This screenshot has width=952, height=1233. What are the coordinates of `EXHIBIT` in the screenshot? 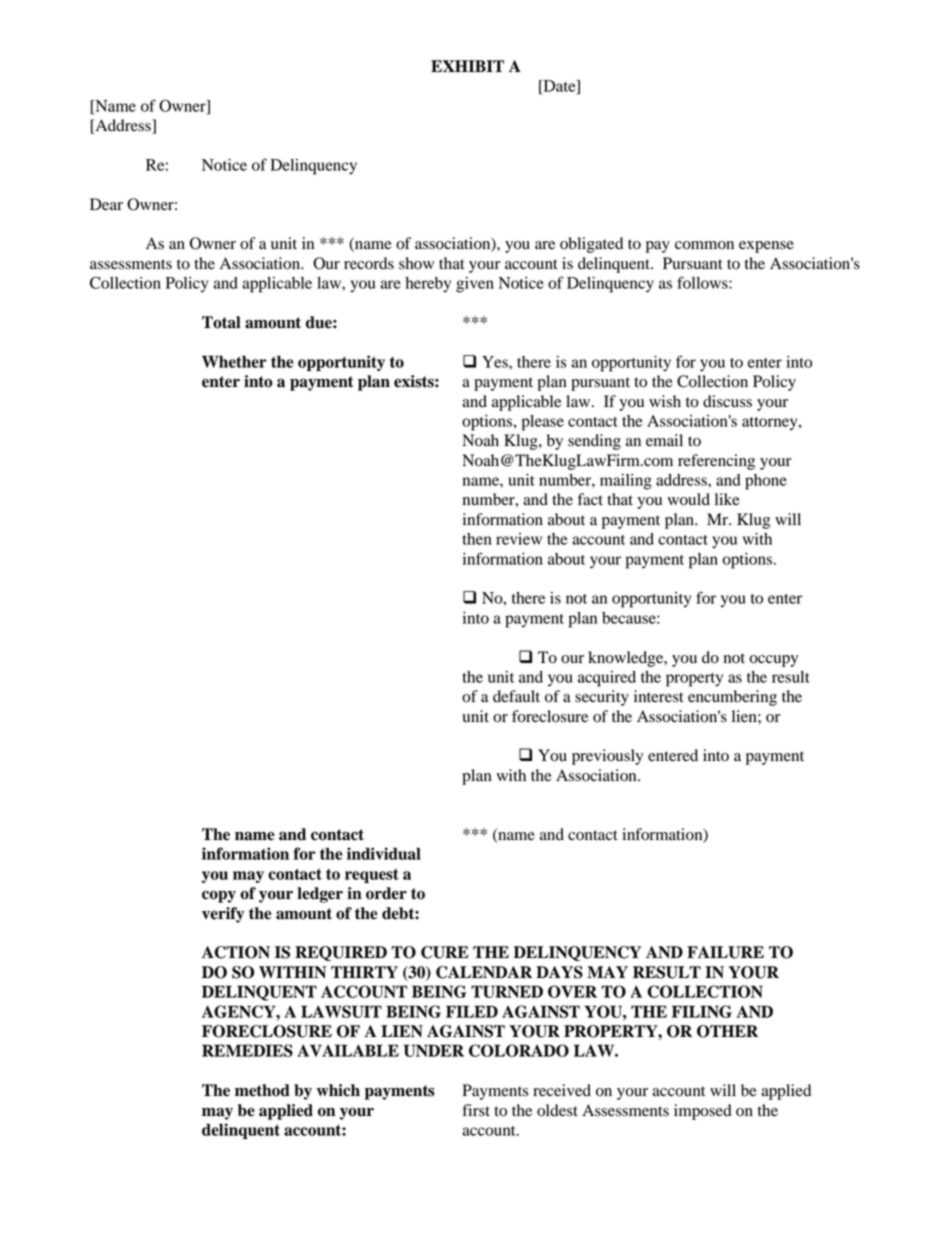 It's located at (467, 66).
